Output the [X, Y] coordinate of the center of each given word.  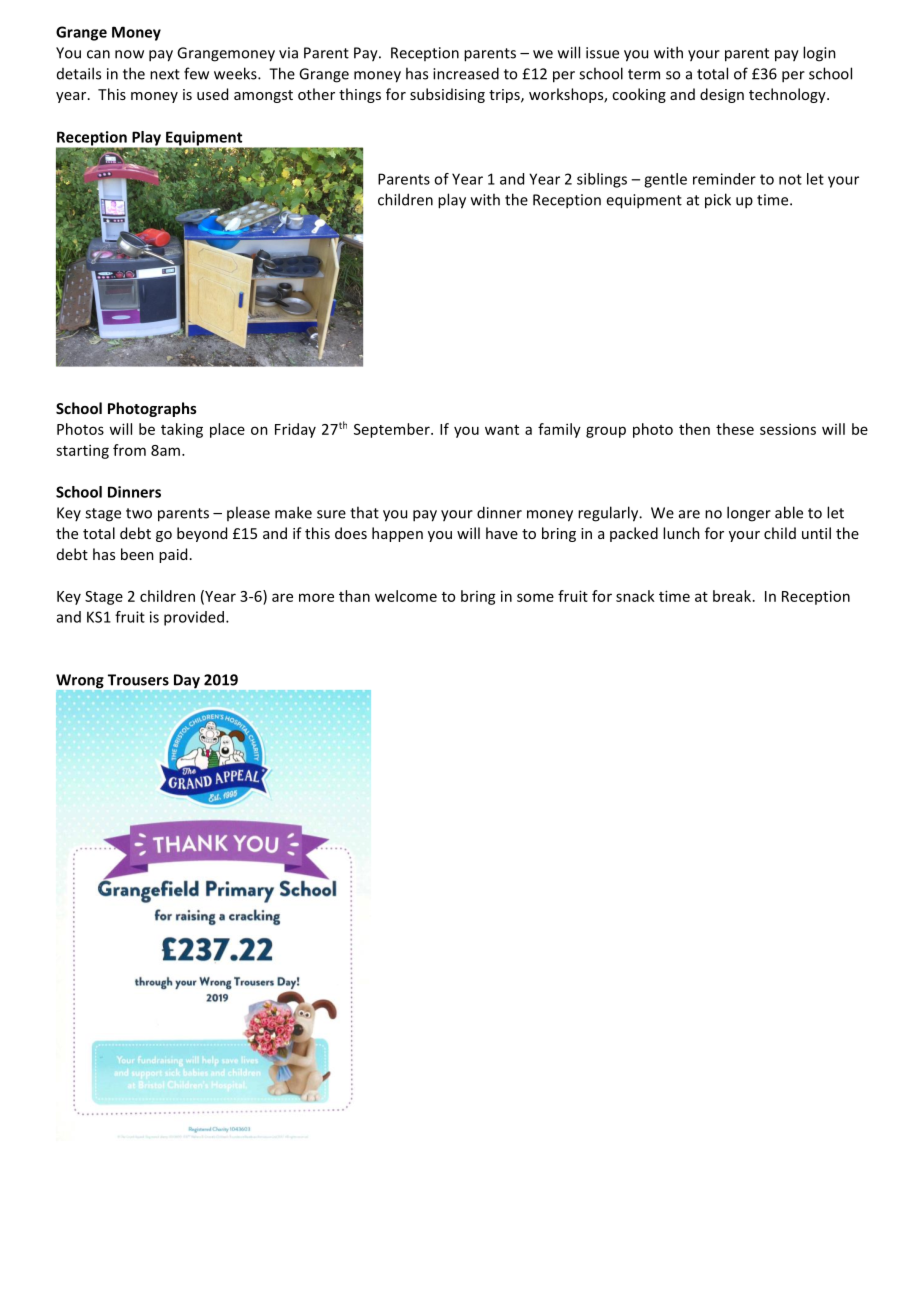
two [139, 513]
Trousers [138, 680]
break [732, 596]
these [735, 429]
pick [718, 201]
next [165, 74]
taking [182, 430]
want [502, 430]
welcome [406, 596]
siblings [602, 180]
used [212, 94]
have [502, 533]
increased [466, 73]
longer [749, 514]
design [722, 95]
